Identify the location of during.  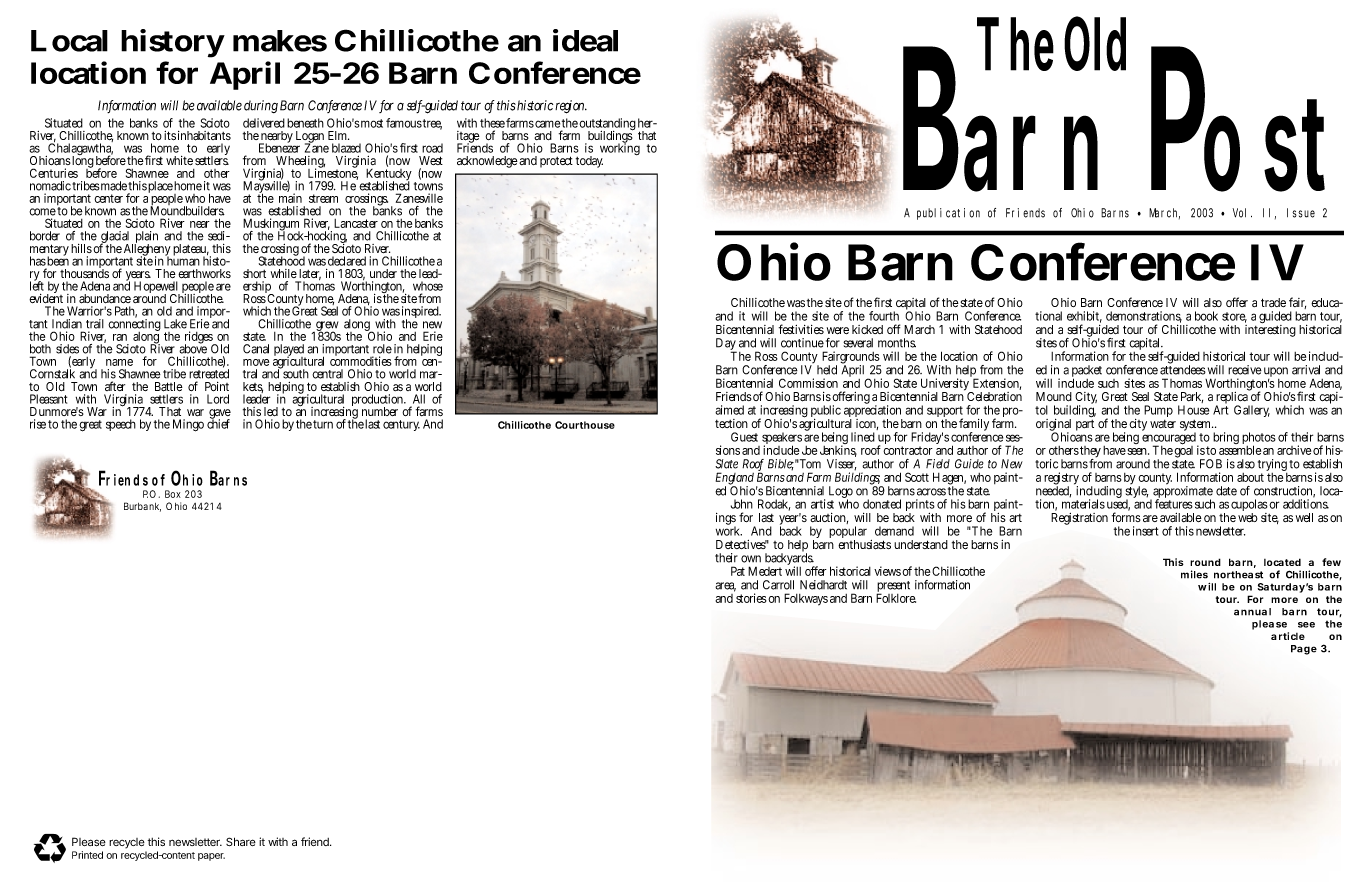
(261, 106).
